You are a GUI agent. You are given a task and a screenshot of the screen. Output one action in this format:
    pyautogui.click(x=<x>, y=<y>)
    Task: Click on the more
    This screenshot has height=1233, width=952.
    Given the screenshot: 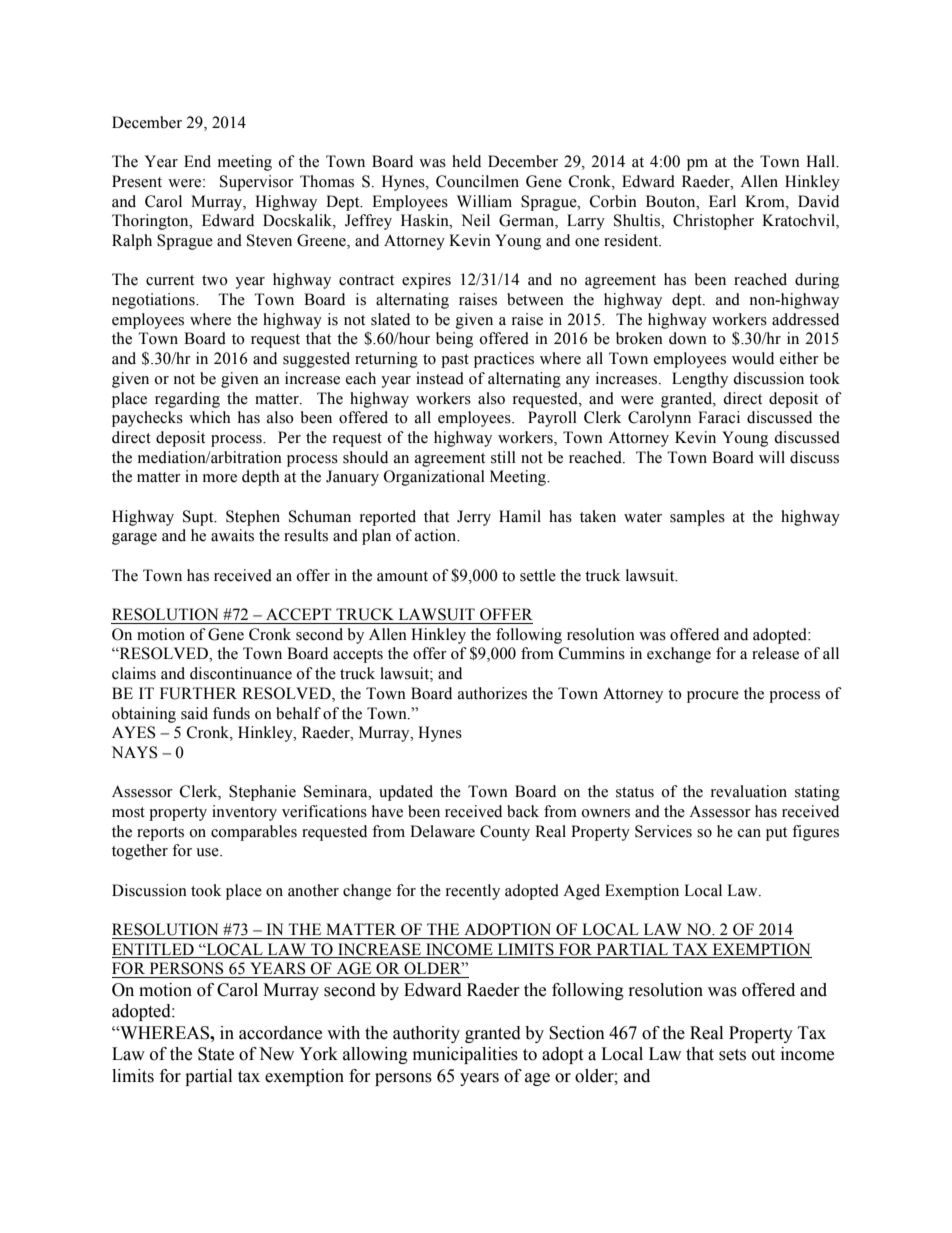 What is the action you would take?
    pyautogui.click(x=220, y=478)
